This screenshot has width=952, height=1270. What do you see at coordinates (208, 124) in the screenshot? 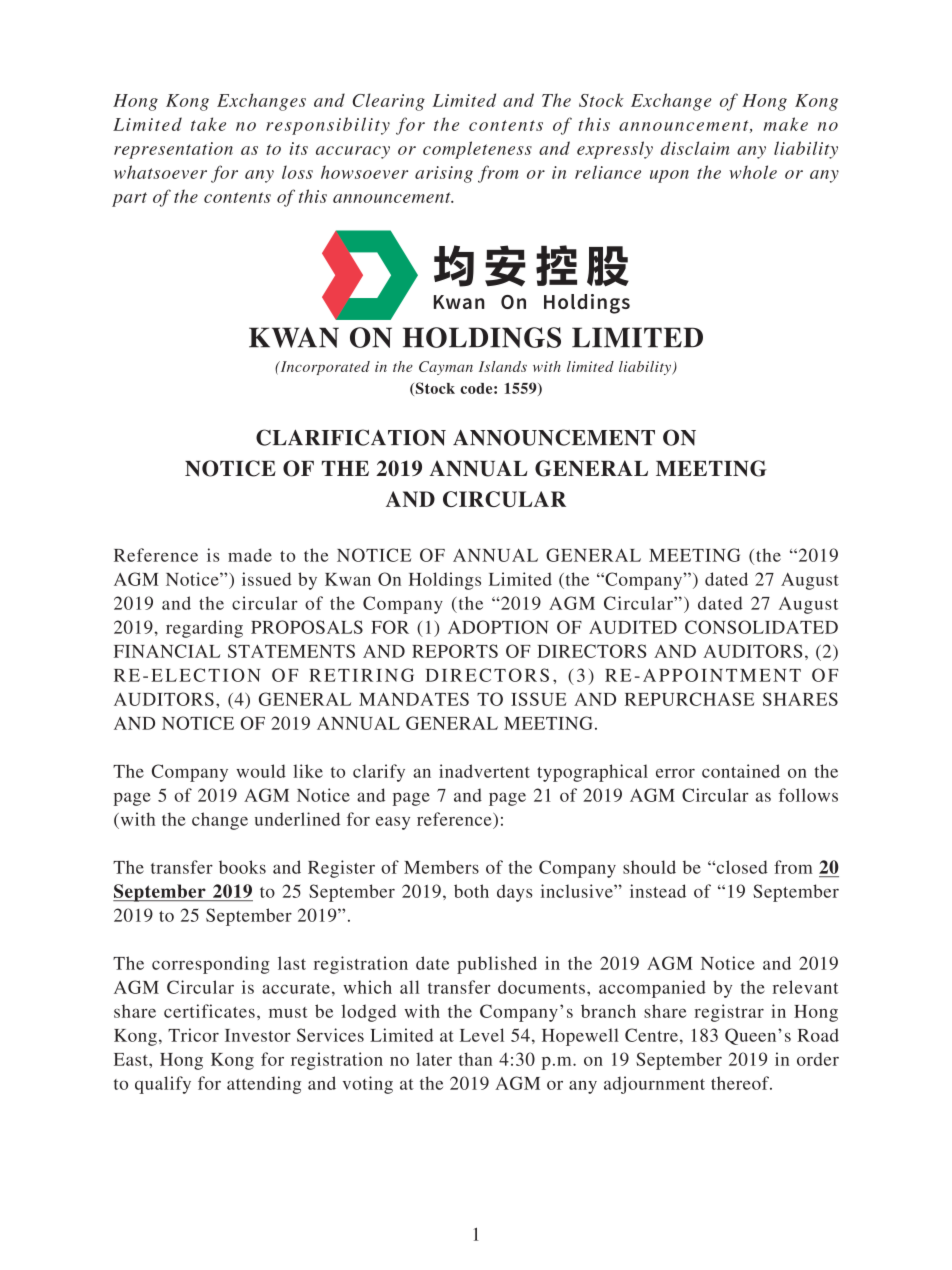
I see `take` at bounding box center [208, 124].
